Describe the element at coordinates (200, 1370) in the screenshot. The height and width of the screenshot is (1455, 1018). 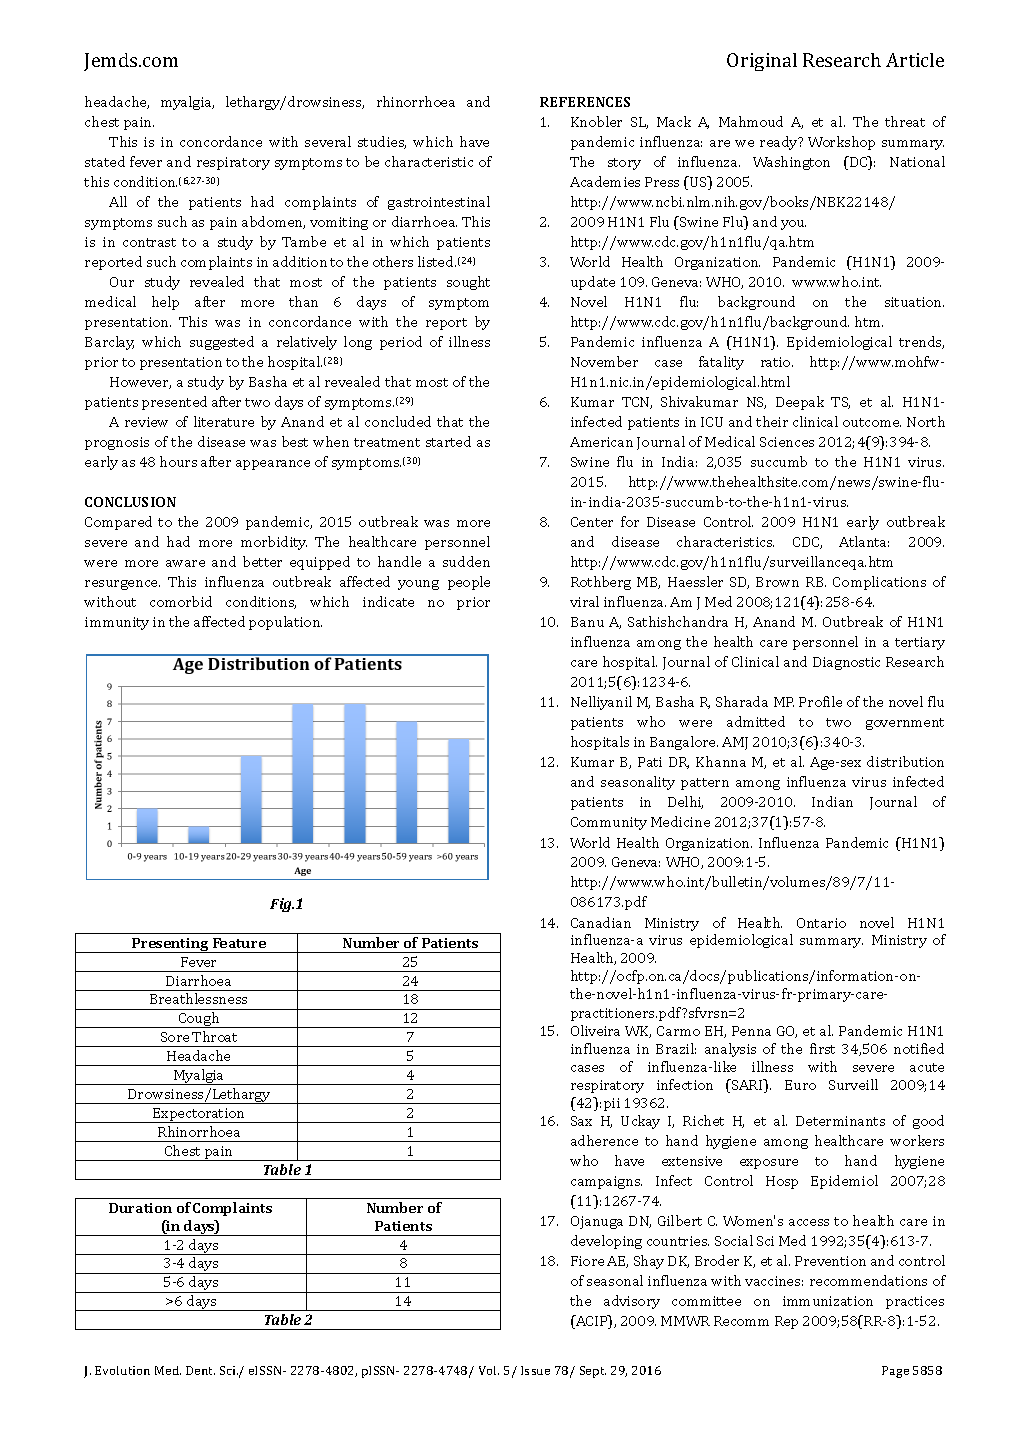
I see `Dent` at that location.
